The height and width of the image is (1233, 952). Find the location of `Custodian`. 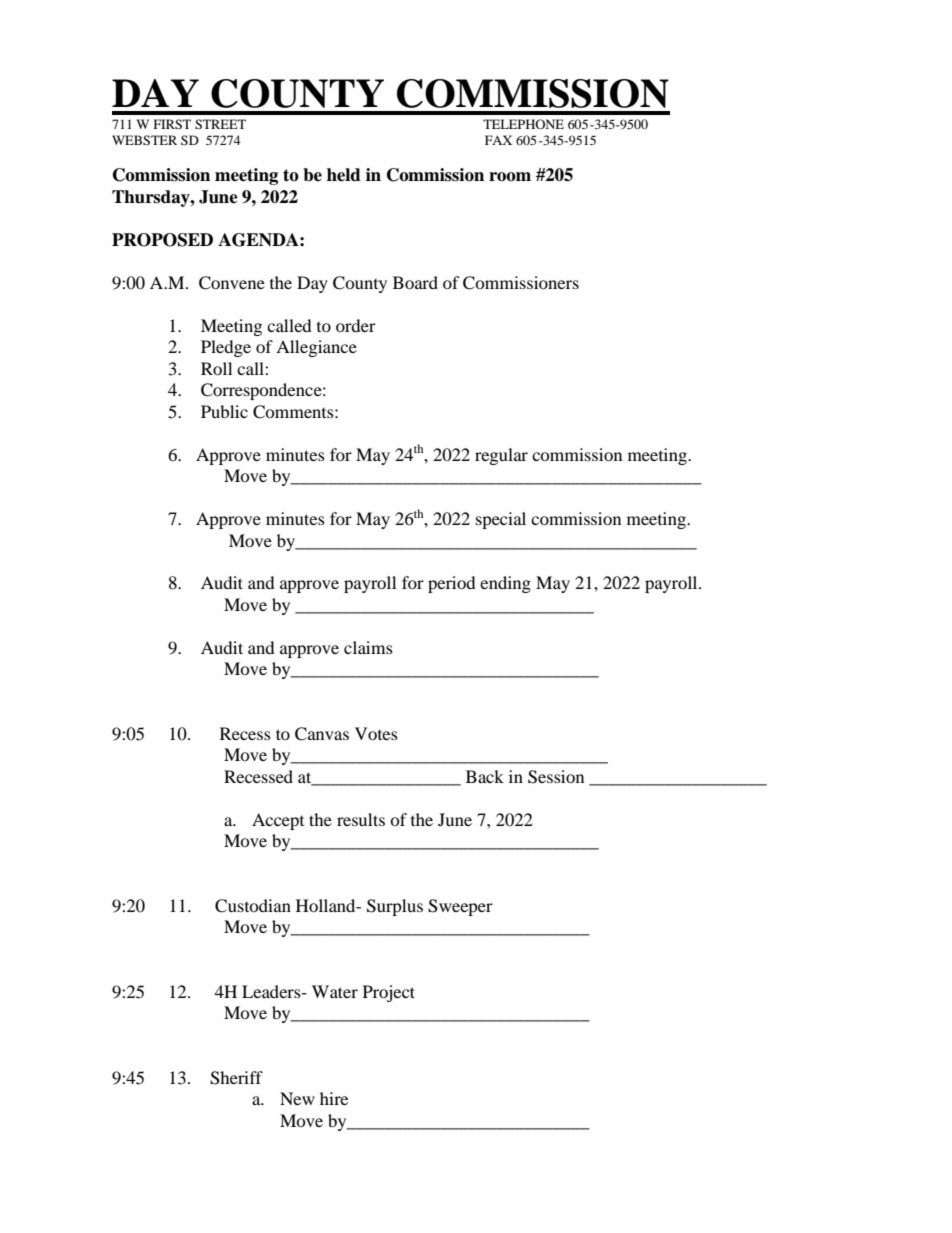

Custodian is located at coordinates (253, 906).
